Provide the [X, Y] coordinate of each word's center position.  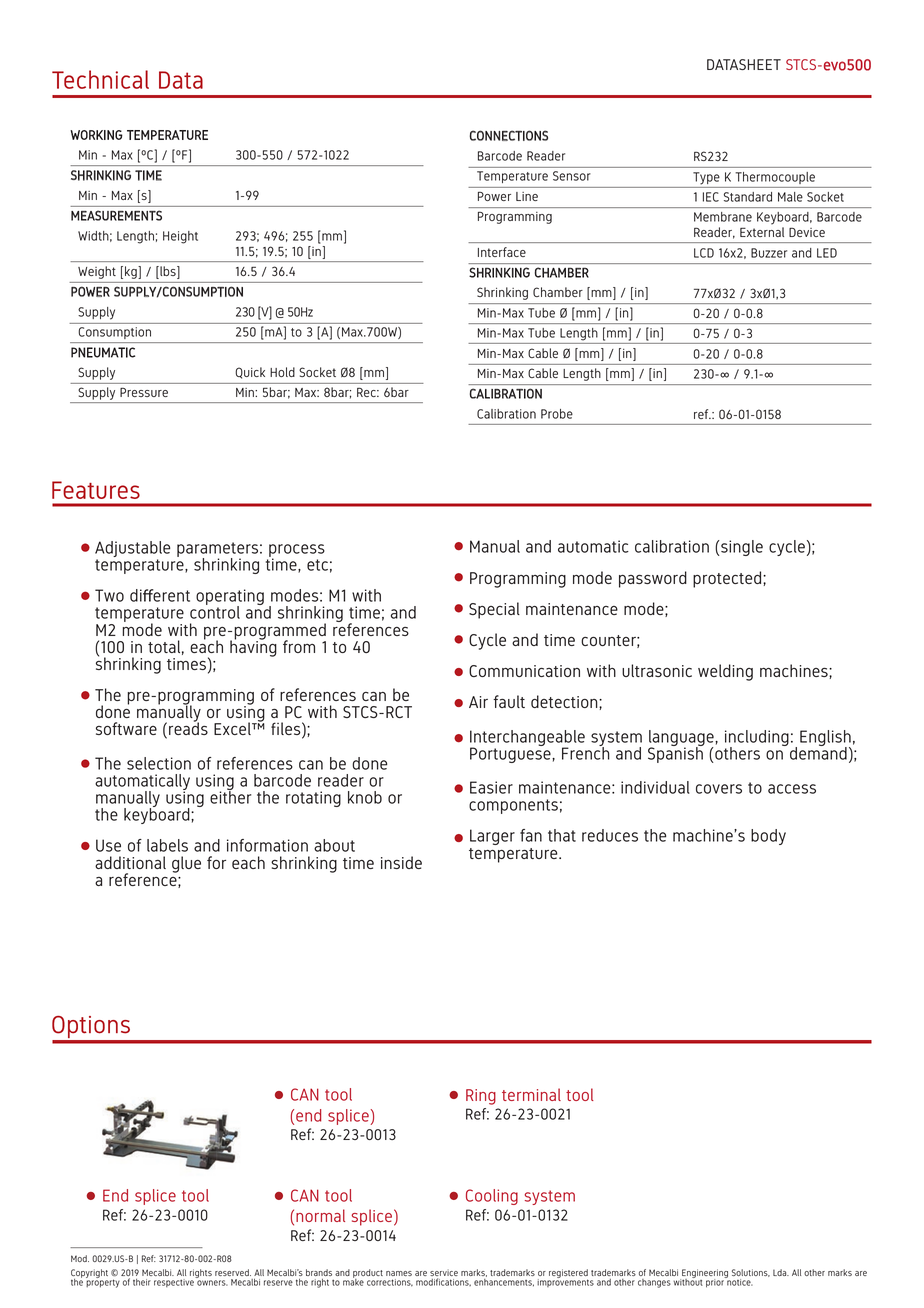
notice [739, 1281]
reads [188, 727]
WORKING [96, 135]
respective [175, 1282]
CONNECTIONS [508, 135]
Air [478, 702]
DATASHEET [744, 64]
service [444, 1274]
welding [725, 672]
